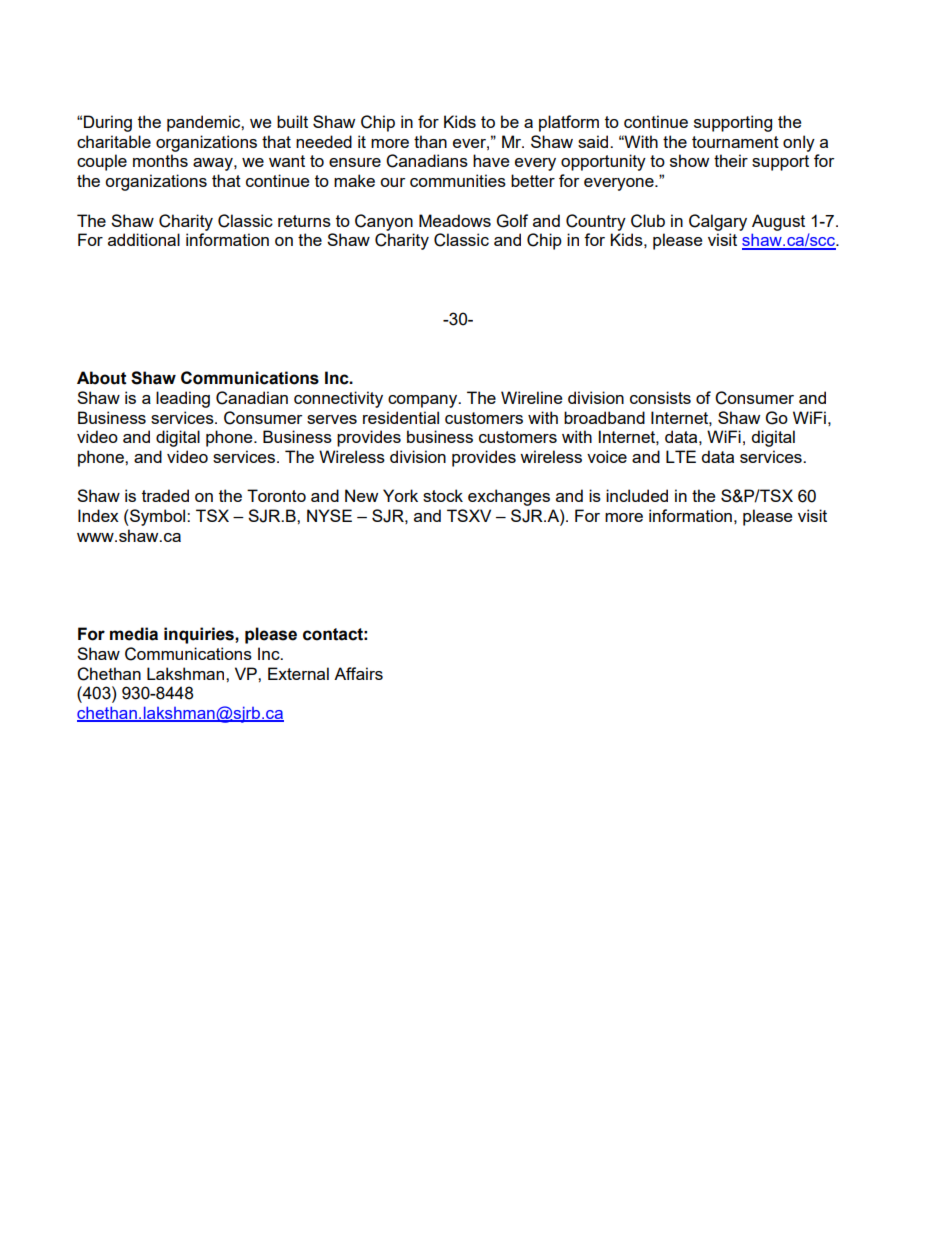 The image size is (952, 1233). What do you see at coordinates (660, 397) in the screenshot?
I see `consists` at bounding box center [660, 397].
